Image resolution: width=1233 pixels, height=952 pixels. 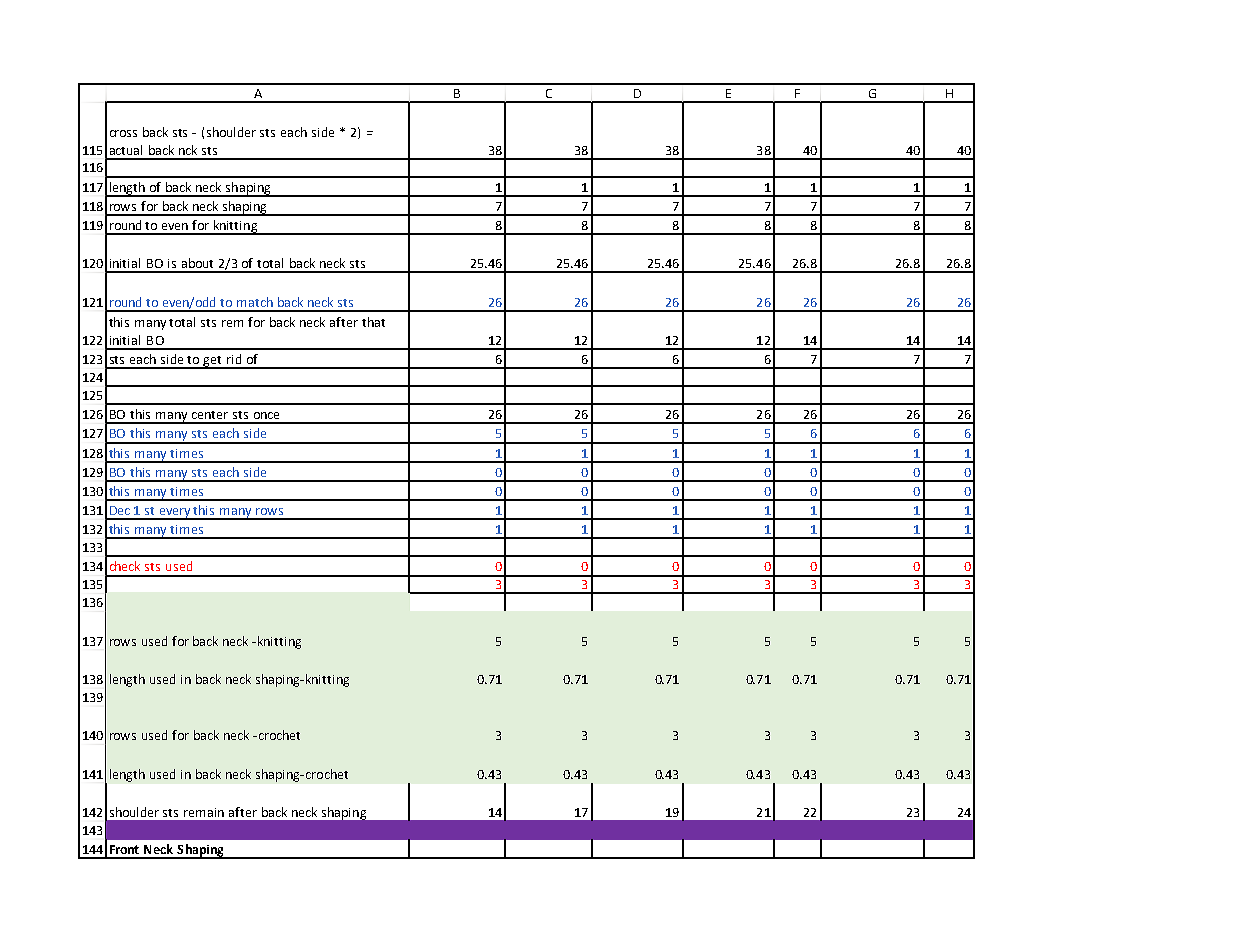 What do you see at coordinates (373, 322) in the screenshot?
I see `that` at bounding box center [373, 322].
